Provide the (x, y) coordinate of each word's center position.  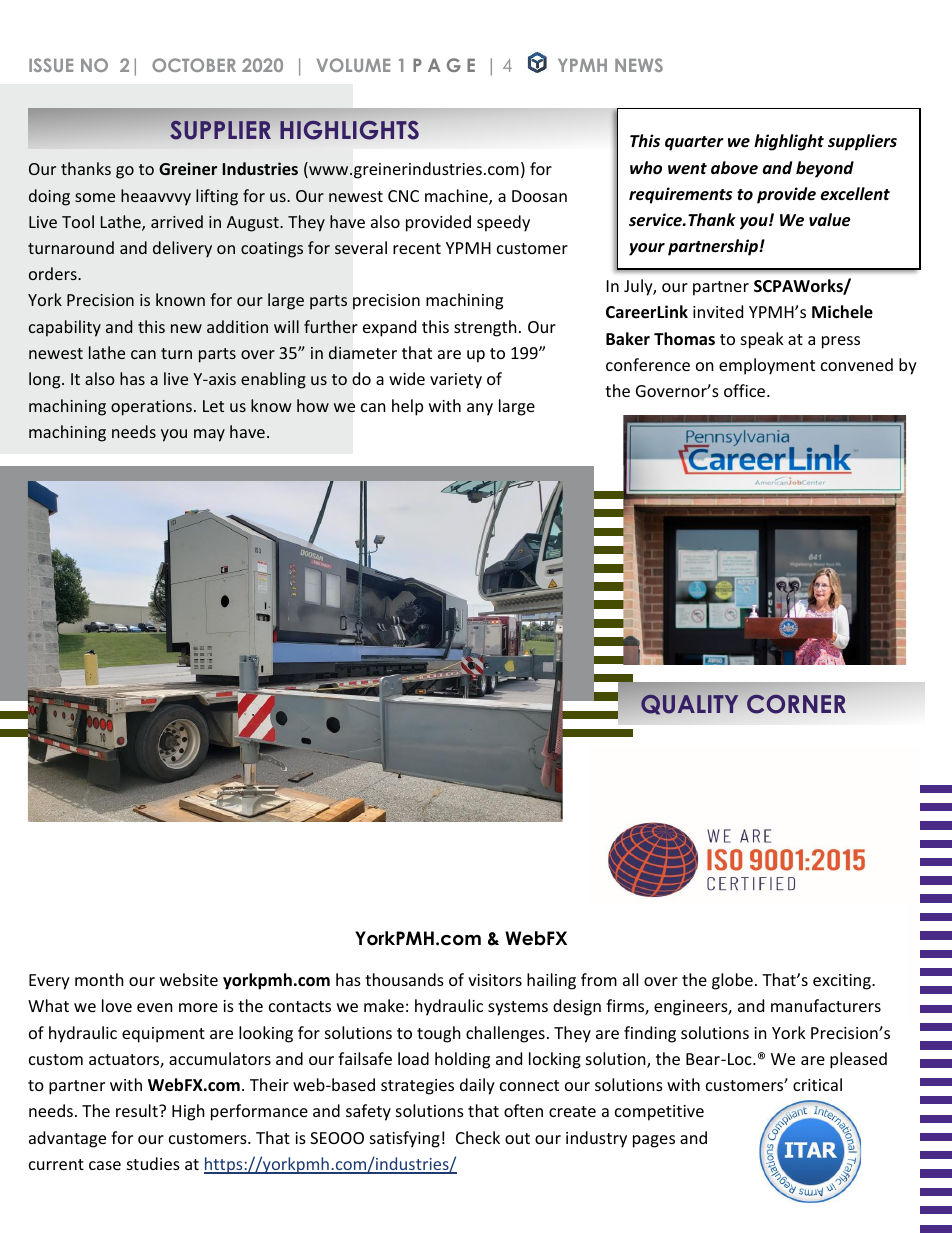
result (138, 1110)
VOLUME (353, 65)
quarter (694, 143)
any (480, 409)
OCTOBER (194, 65)
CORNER (796, 704)
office (746, 390)
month (99, 979)
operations (151, 408)
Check (478, 1137)
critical (817, 1084)
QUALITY (689, 704)
